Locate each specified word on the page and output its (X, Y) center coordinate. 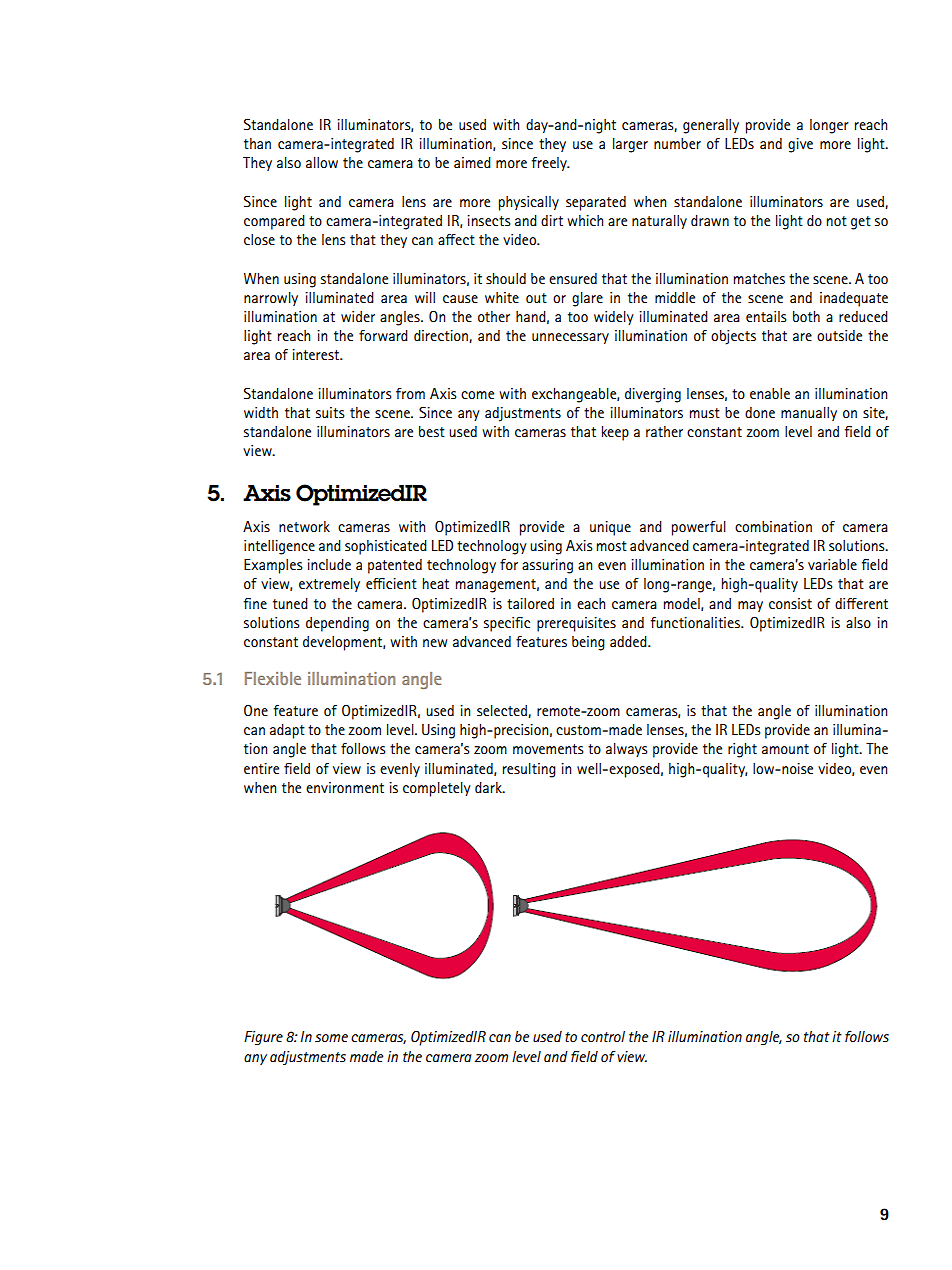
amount (785, 749)
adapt (287, 731)
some (331, 1038)
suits (330, 412)
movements (548, 749)
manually (809, 414)
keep (615, 433)
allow (322, 162)
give (800, 145)
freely (550, 164)
